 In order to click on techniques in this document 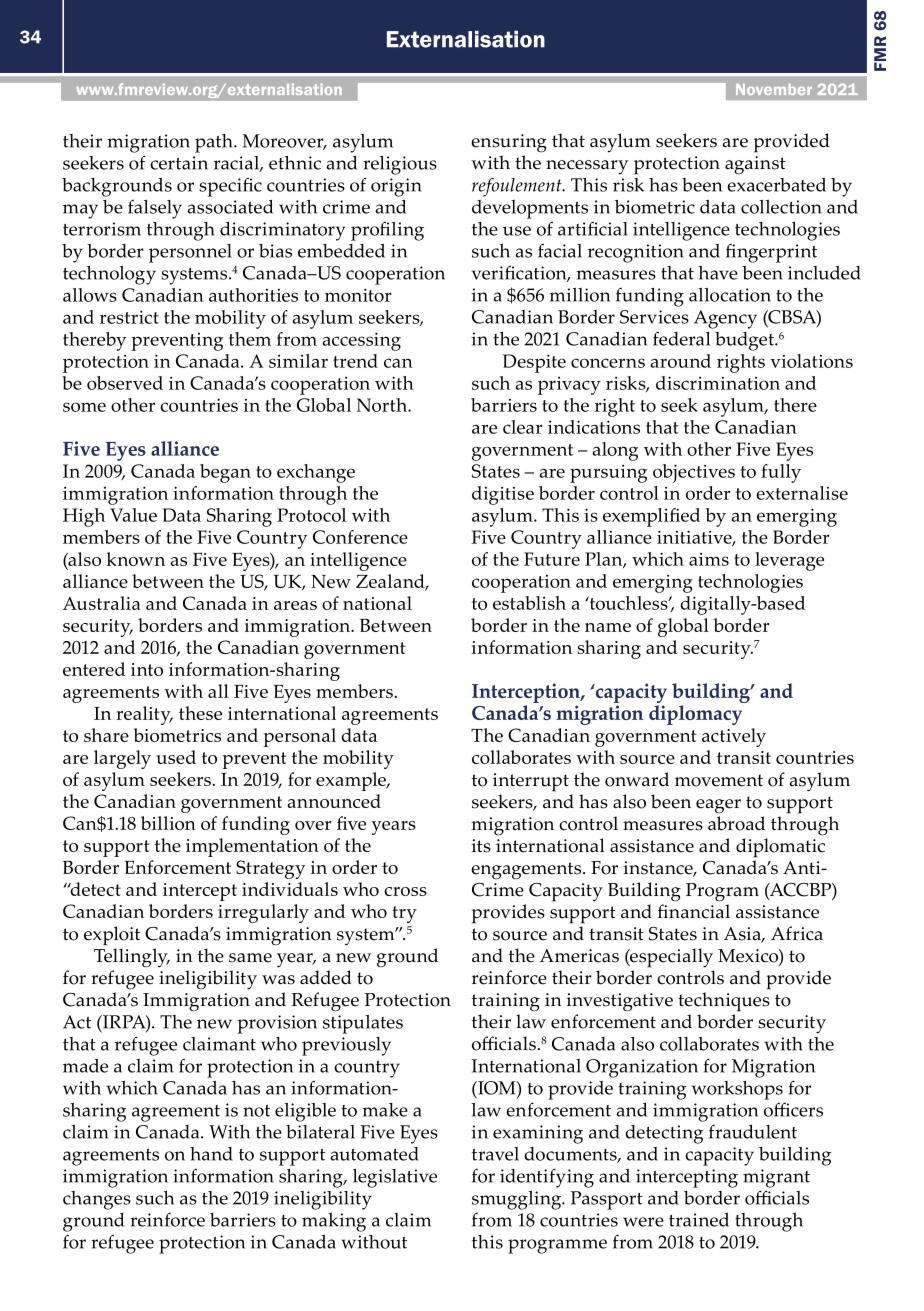, I will do `click(724, 1002)`.
